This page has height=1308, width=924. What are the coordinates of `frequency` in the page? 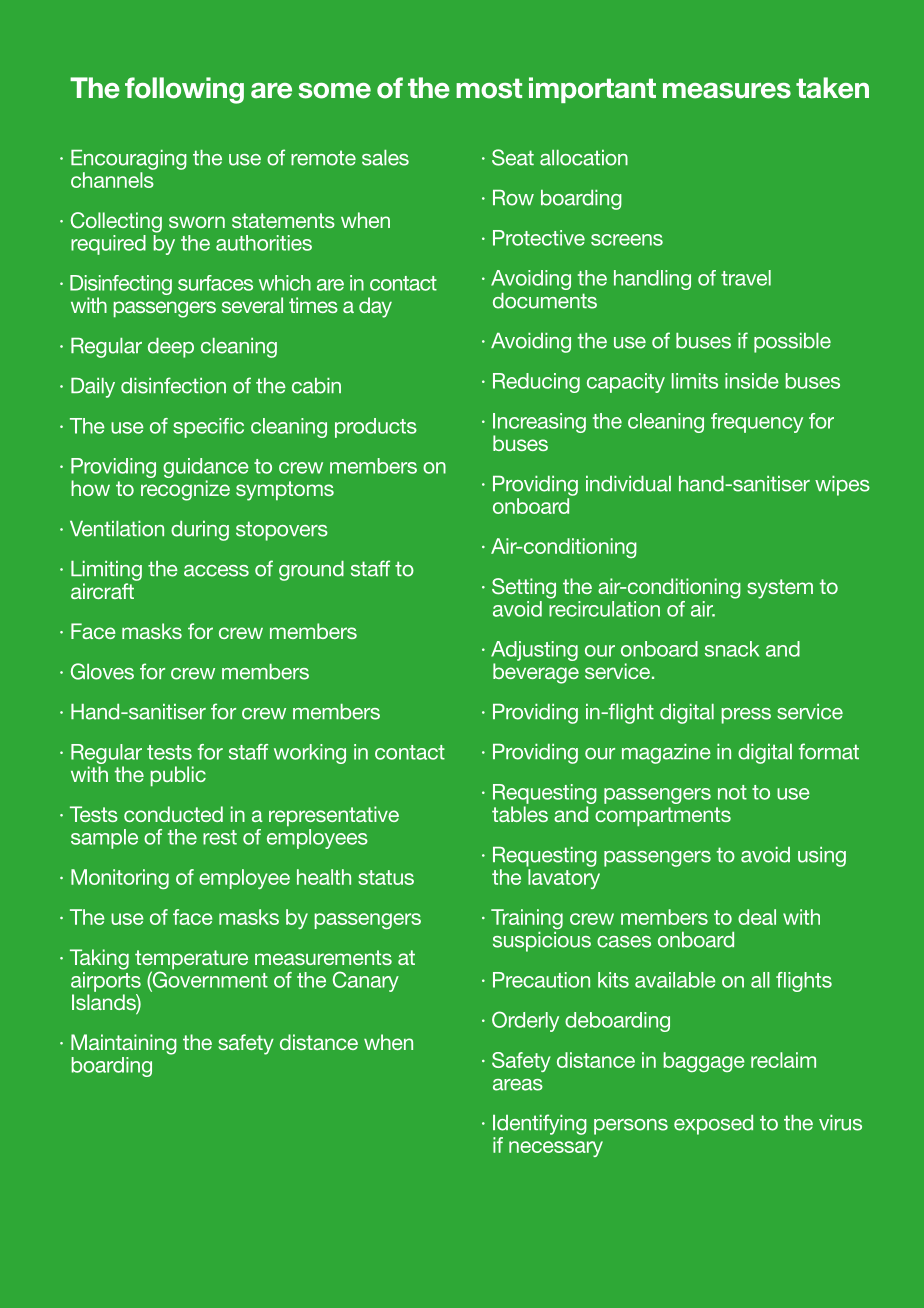 It's located at (757, 423).
